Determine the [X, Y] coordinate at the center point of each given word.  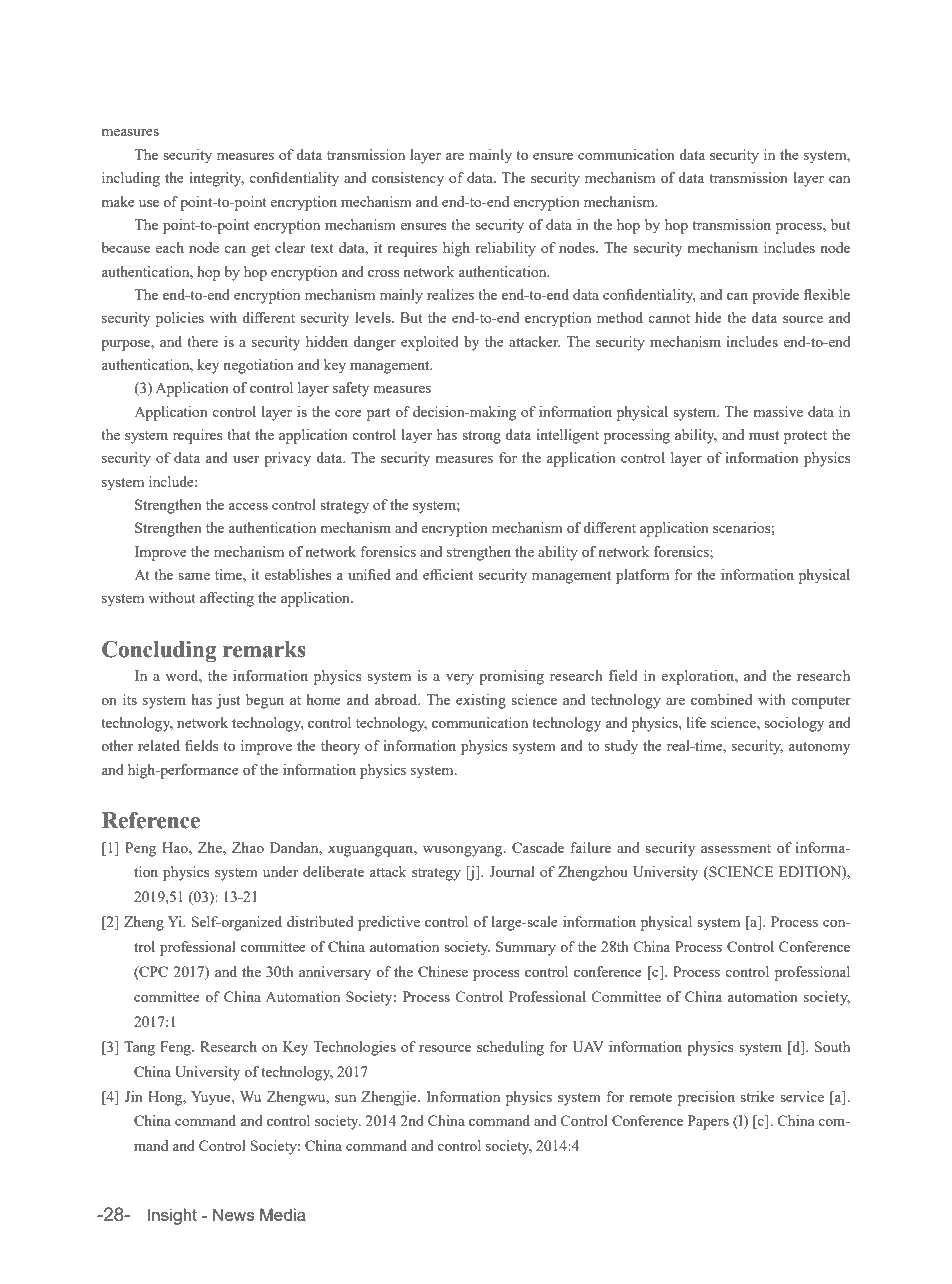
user [246, 459]
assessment [736, 848]
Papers [708, 1122]
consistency [408, 179]
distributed [320, 921]
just [228, 701]
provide [775, 296]
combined [721, 699]
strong [481, 437]
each [170, 247]
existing [481, 701]
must [764, 435]
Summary [526, 948]
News [234, 1214]
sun [345, 1098]
